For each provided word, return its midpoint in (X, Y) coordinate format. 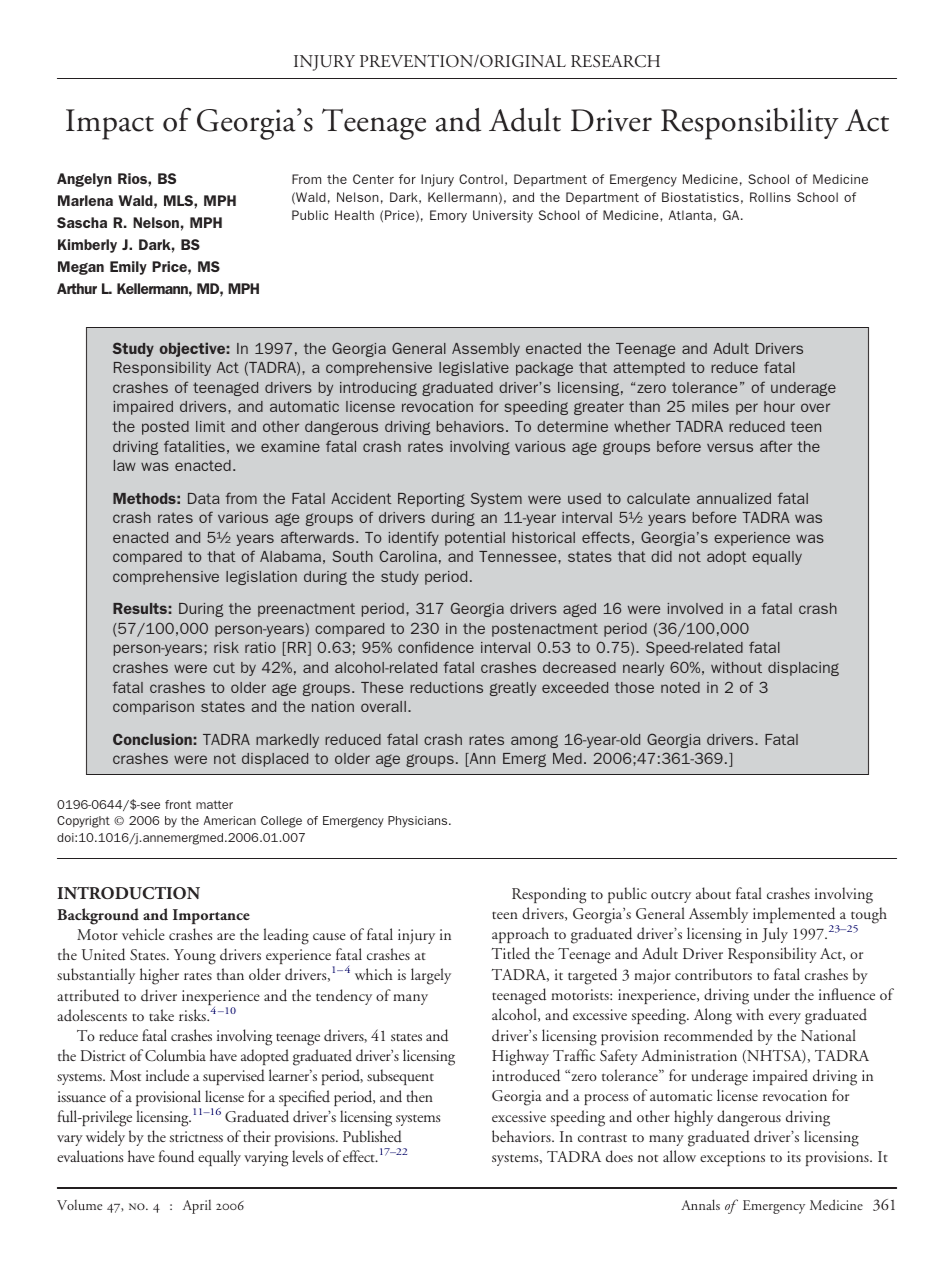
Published (372, 1136)
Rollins (770, 197)
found (176, 1156)
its (794, 1156)
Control (481, 179)
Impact (110, 124)
